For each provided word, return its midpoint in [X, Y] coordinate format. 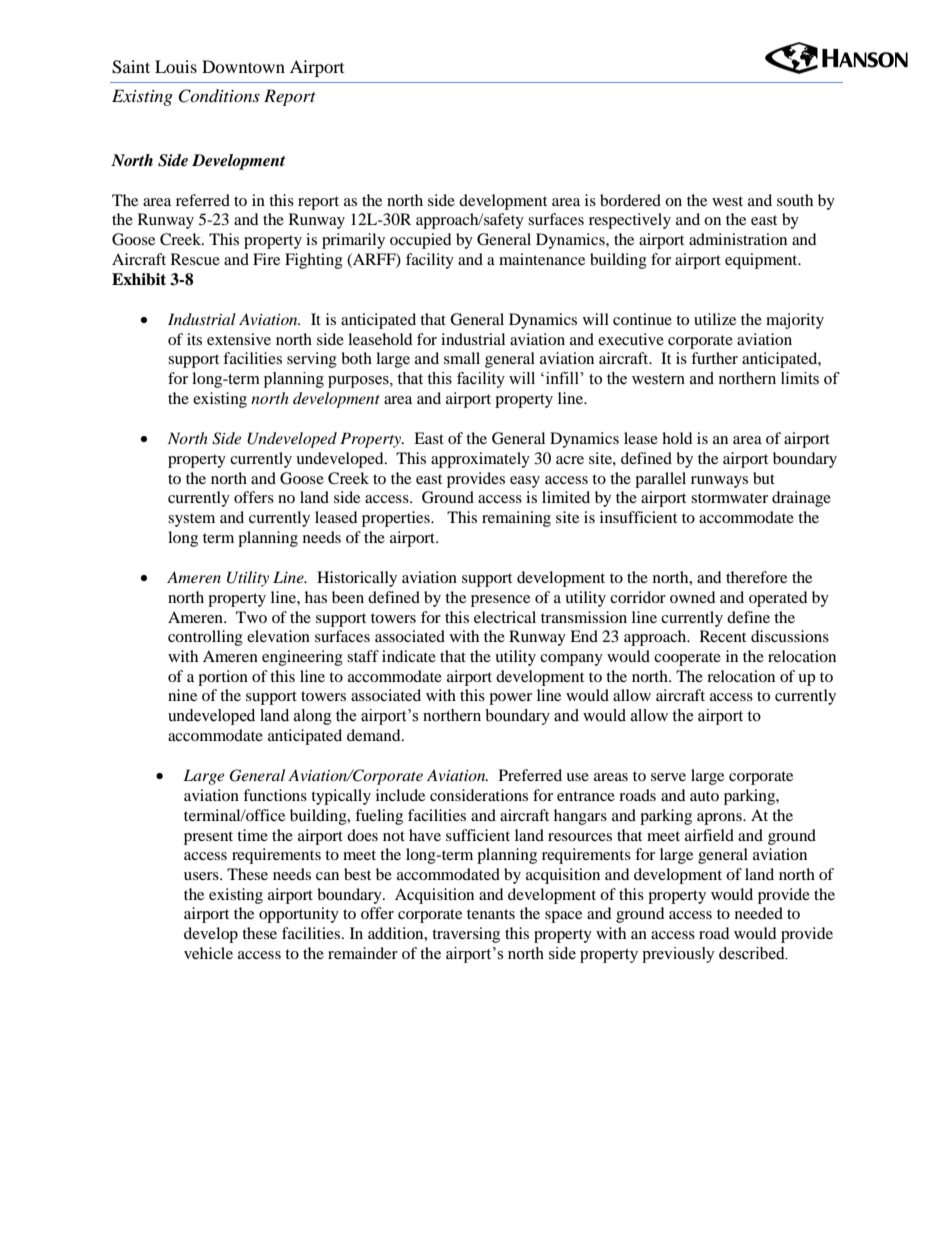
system [191, 520]
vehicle [208, 953]
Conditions [219, 96]
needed [759, 913]
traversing [466, 935]
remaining [516, 519]
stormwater [729, 498]
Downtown [243, 66]
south [795, 200]
